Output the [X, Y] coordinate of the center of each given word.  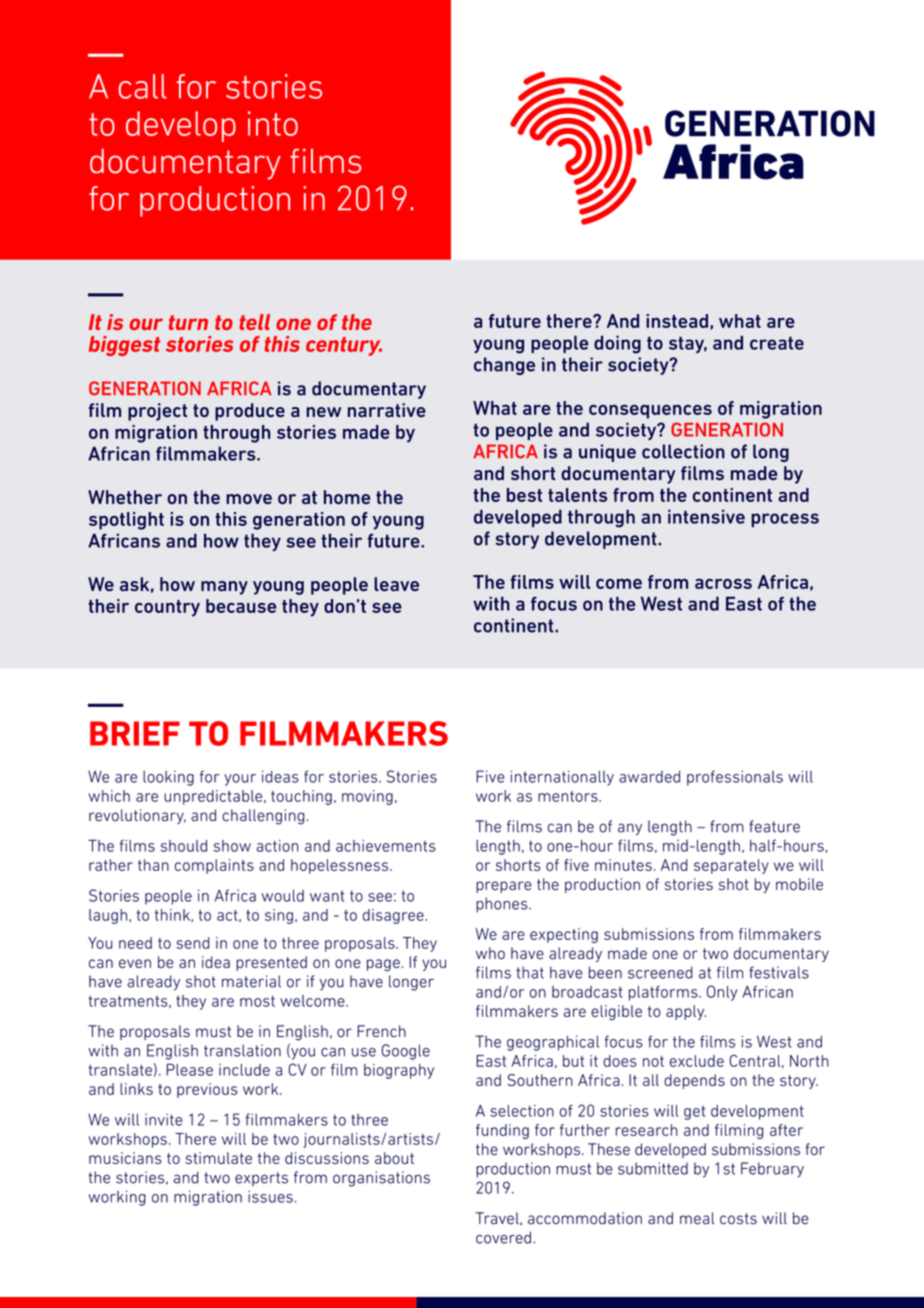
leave [396, 584]
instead [677, 321]
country [167, 608]
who [490, 953]
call [143, 86]
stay [688, 344]
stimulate [218, 1158]
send [193, 943]
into [273, 123]
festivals [779, 972]
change [504, 366]
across [723, 584]
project [157, 412]
